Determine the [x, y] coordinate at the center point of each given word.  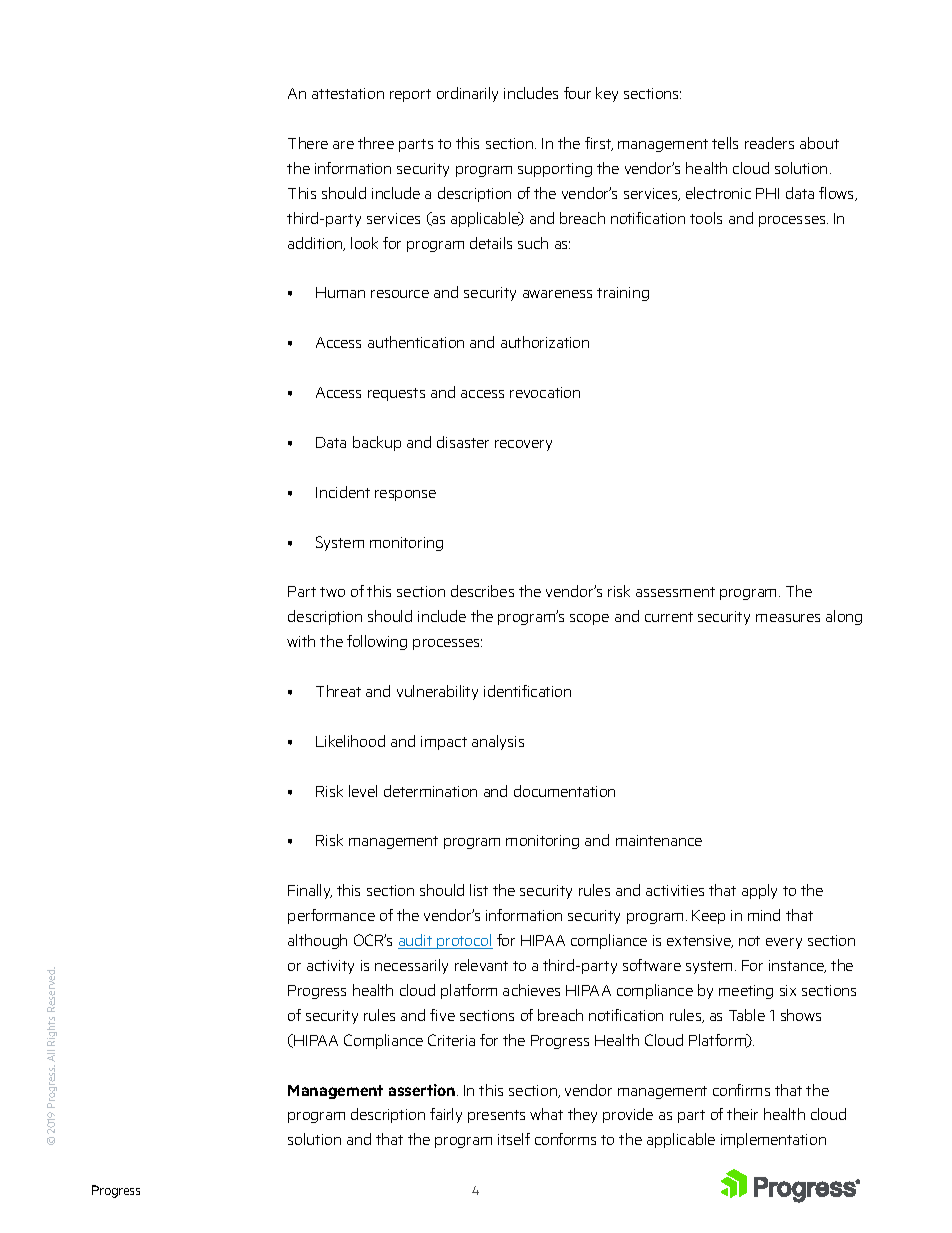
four [577, 93]
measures [788, 618]
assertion [423, 1090]
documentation [564, 791]
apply [759, 891]
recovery [523, 445]
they [582, 1115]
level [363, 791]
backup [377, 443]
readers [769, 143]
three [376, 143]
